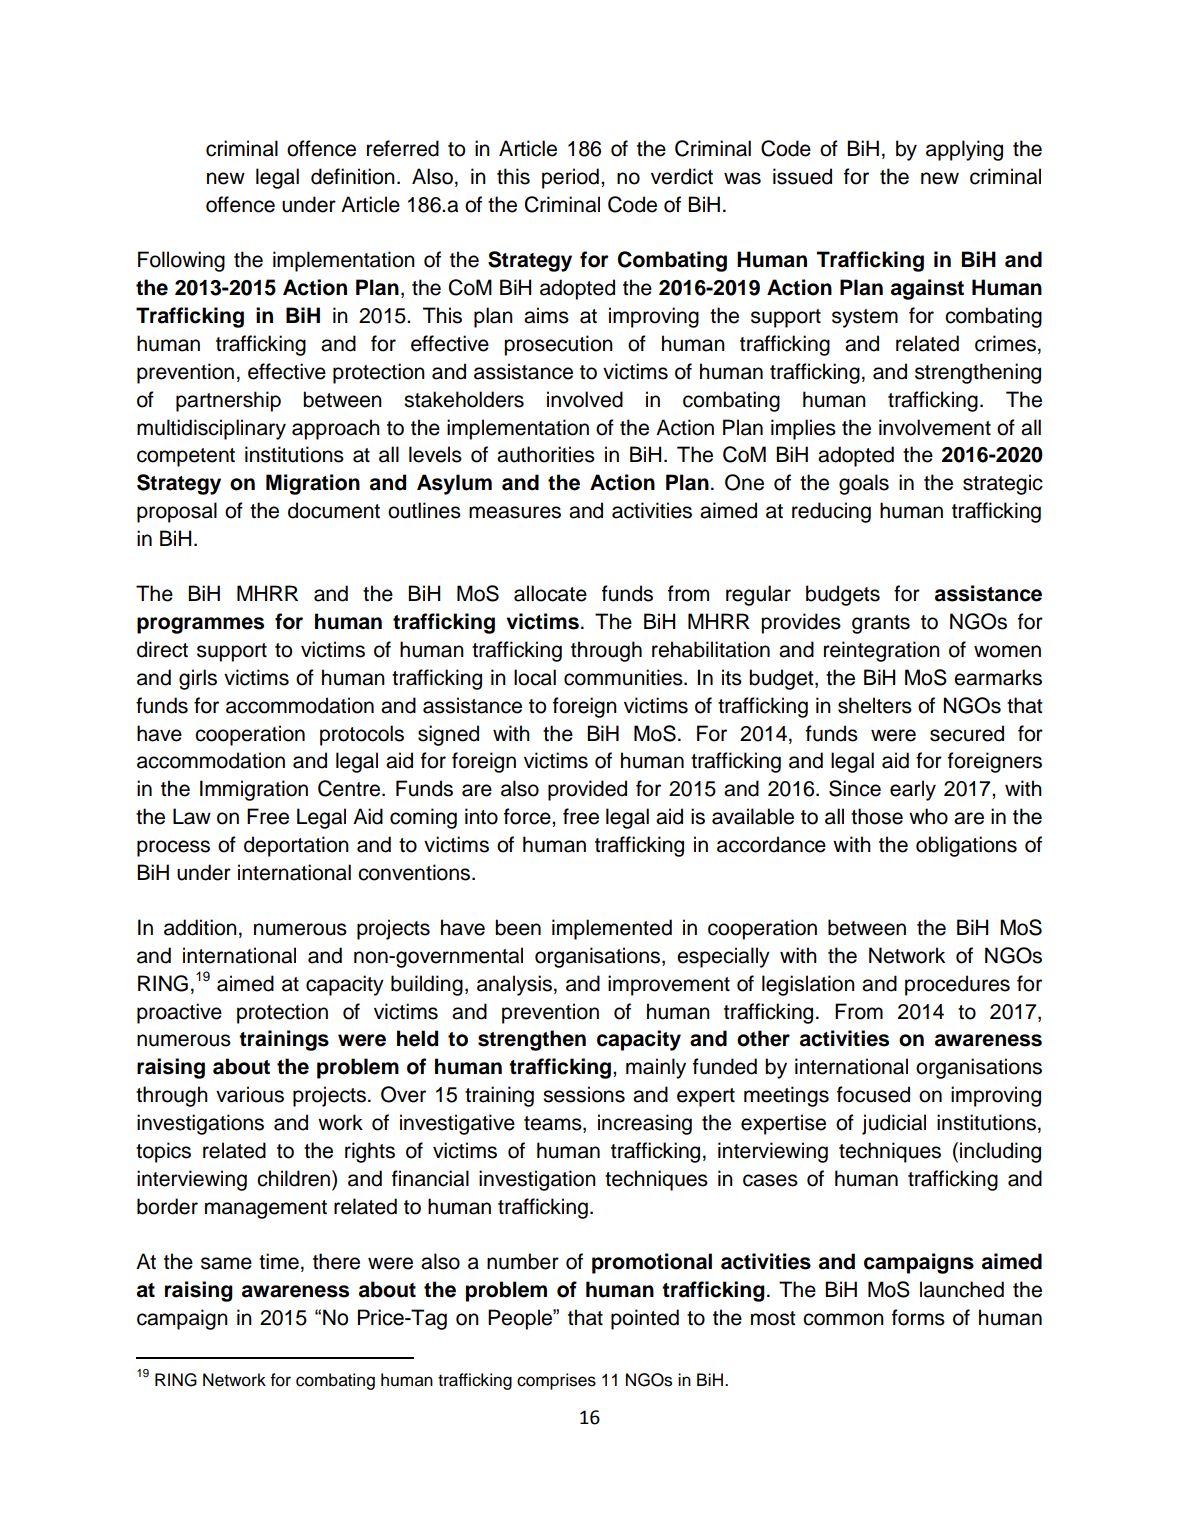 The height and width of the image is (1526, 1179). What do you see at coordinates (200, 927) in the image?
I see `addition` at bounding box center [200, 927].
